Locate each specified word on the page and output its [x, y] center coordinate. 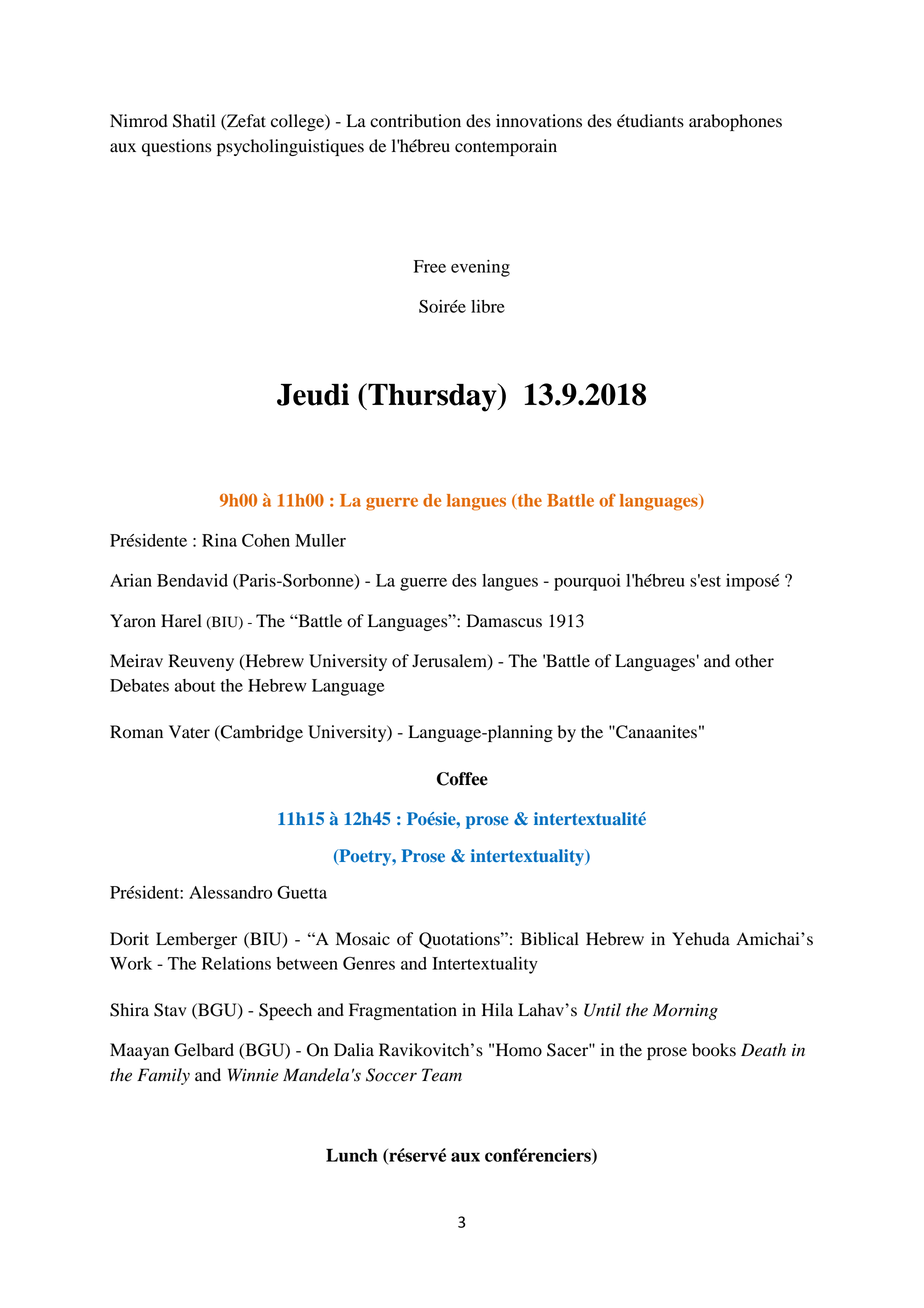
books [714, 1050]
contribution [415, 121]
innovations [539, 121]
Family [163, 1076]
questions [176, 147]
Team [442, 1075]
